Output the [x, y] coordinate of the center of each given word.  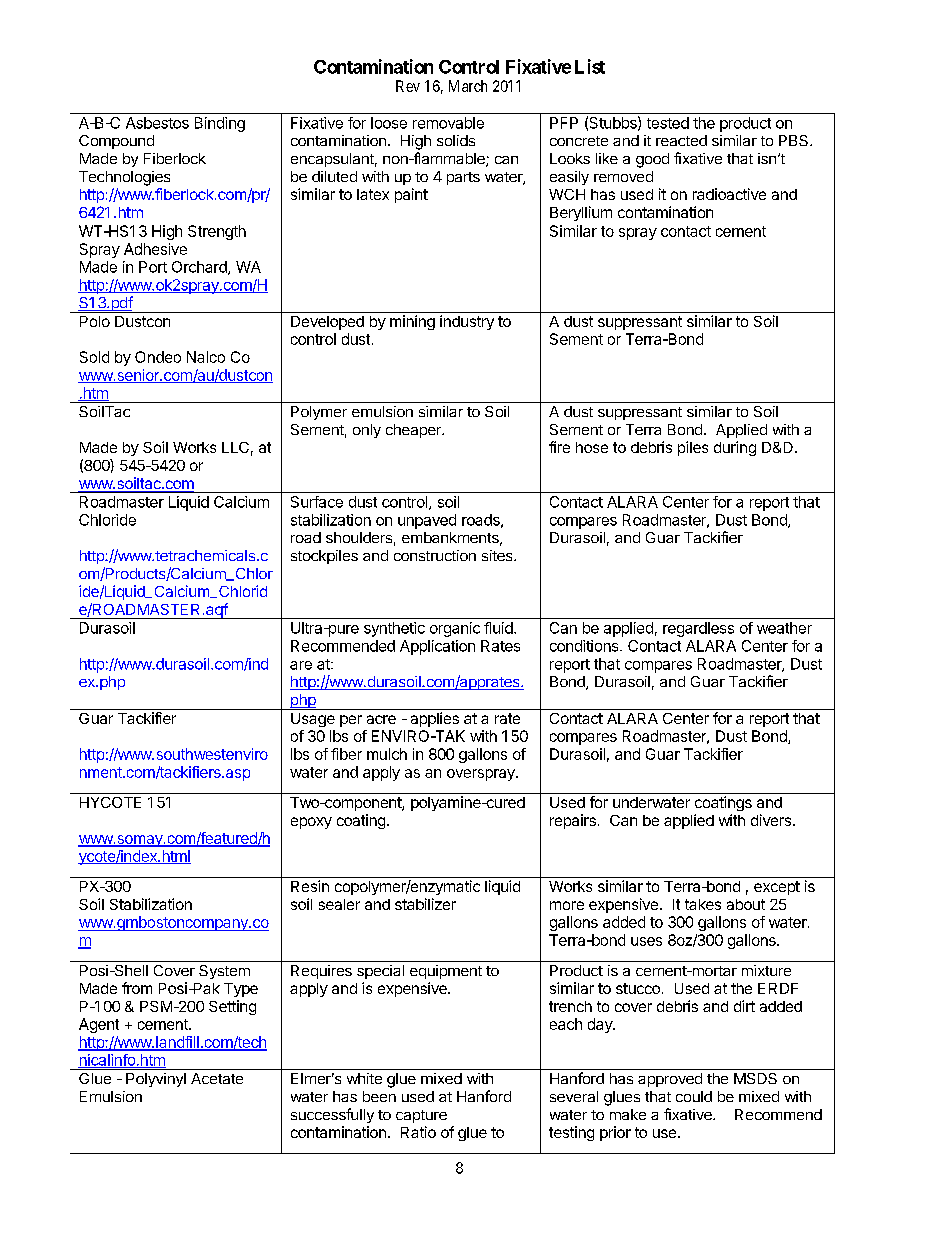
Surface [317, 502]
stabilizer [425, 904]
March [468, 86]
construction [435, 555]
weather [784, 628]
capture [421, 1116]
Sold [94, 357]
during [735, 448]
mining [412, 322]
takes [703, 904]
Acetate [217, 1078]
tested [668, 123]
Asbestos [157, 123]
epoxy [311, 823]
